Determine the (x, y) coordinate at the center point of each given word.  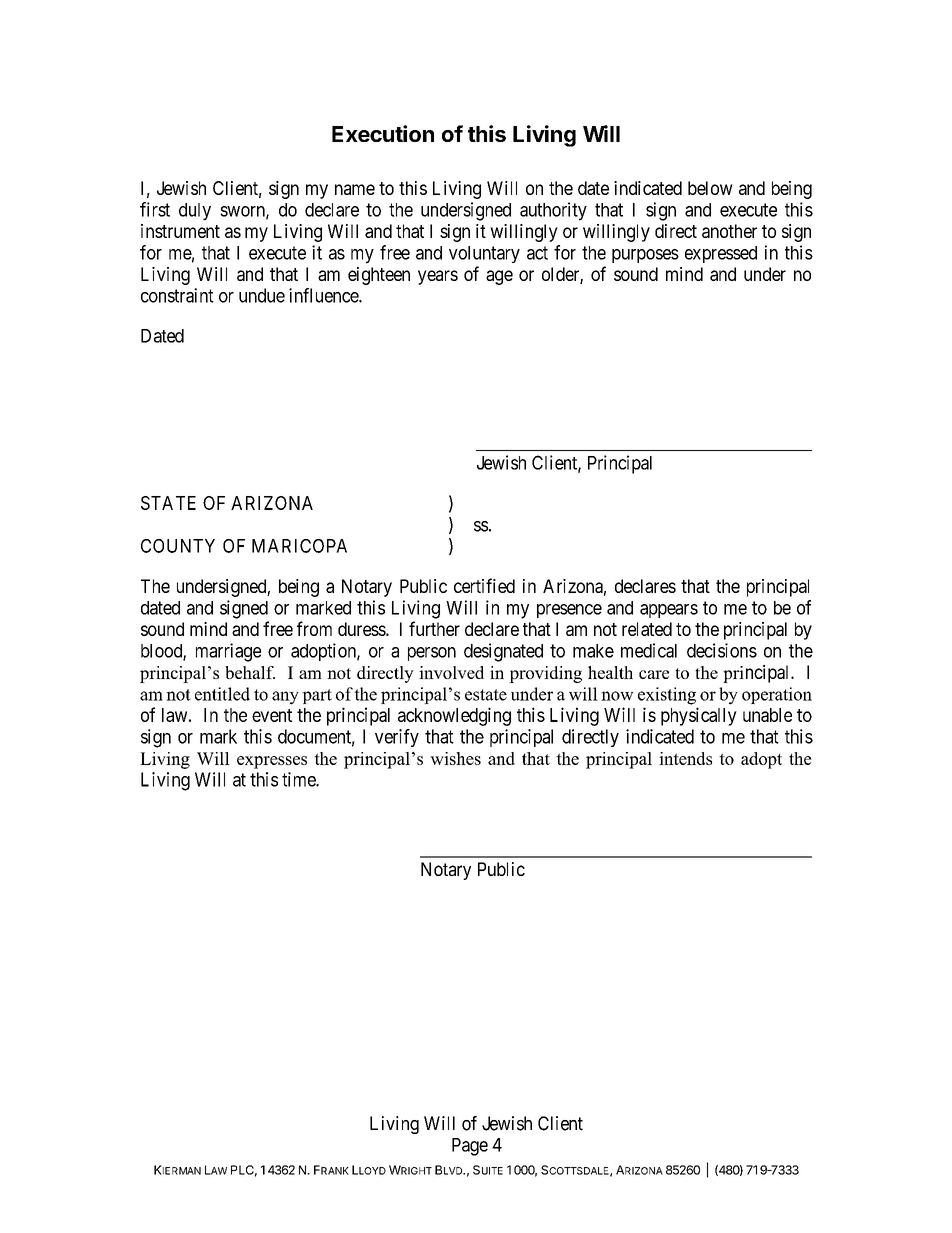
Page (470, 1147)
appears (669, 611)
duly (195, 212)
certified (484, 585)
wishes (455, 758)
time (299, 779)
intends (685, 758)
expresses (272, 762)
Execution (383, 133)
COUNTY (178, 546)
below (710, 188)
